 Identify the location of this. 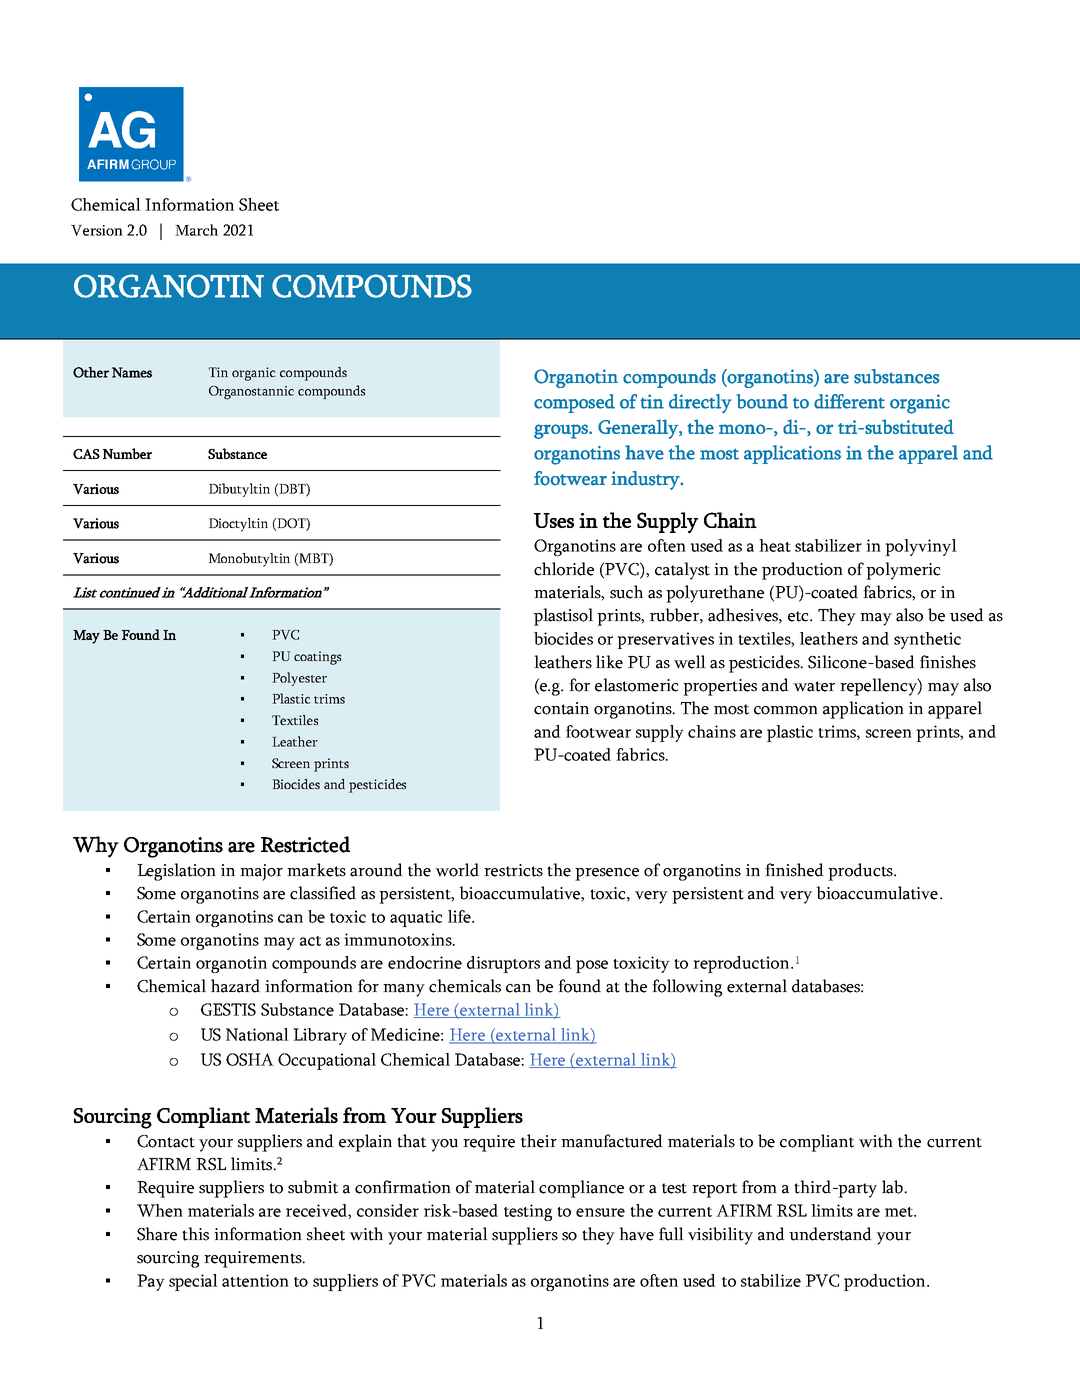
(195, 1234).
